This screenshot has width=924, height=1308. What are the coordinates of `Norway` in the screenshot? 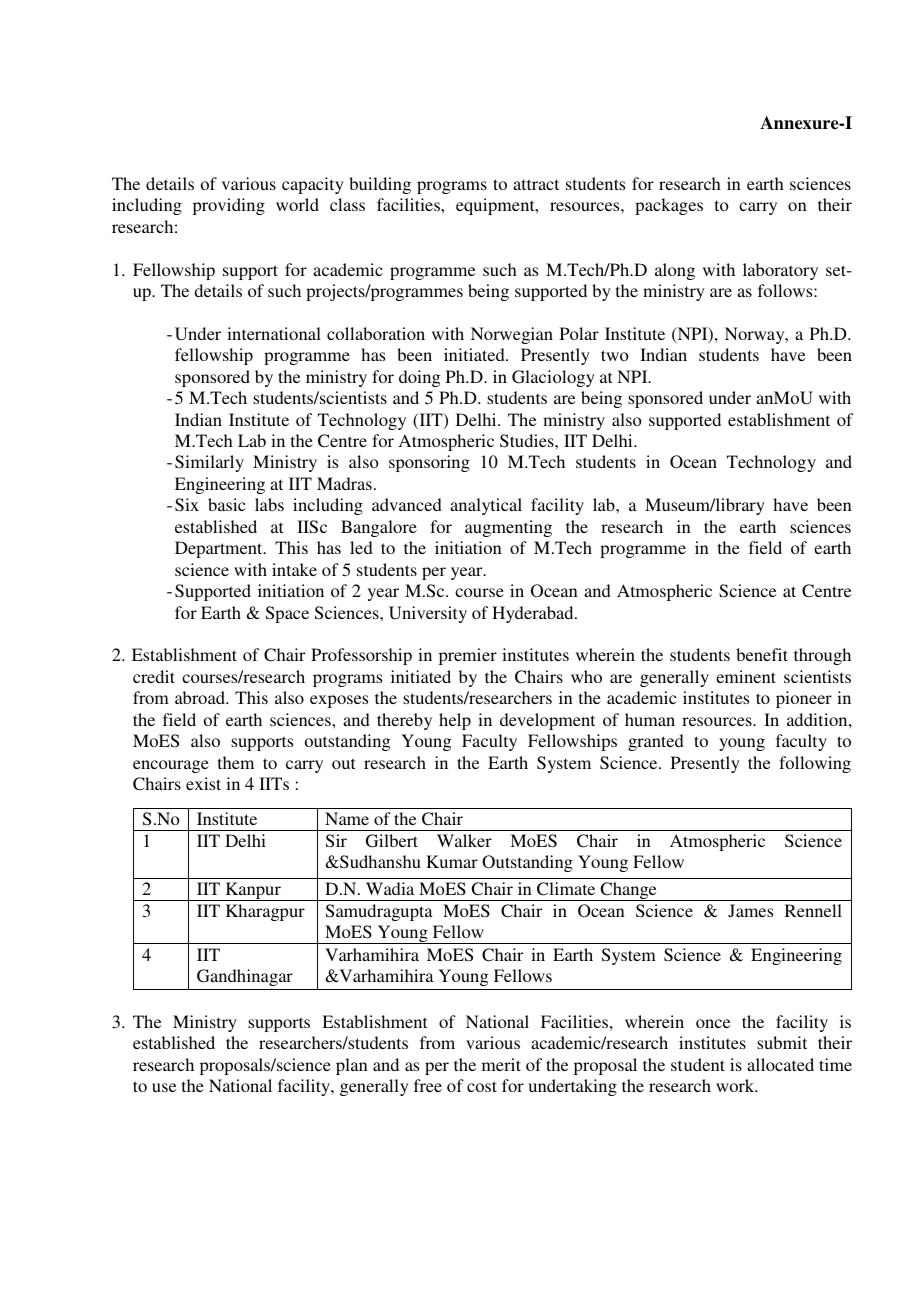 It's located at (756, 335).
